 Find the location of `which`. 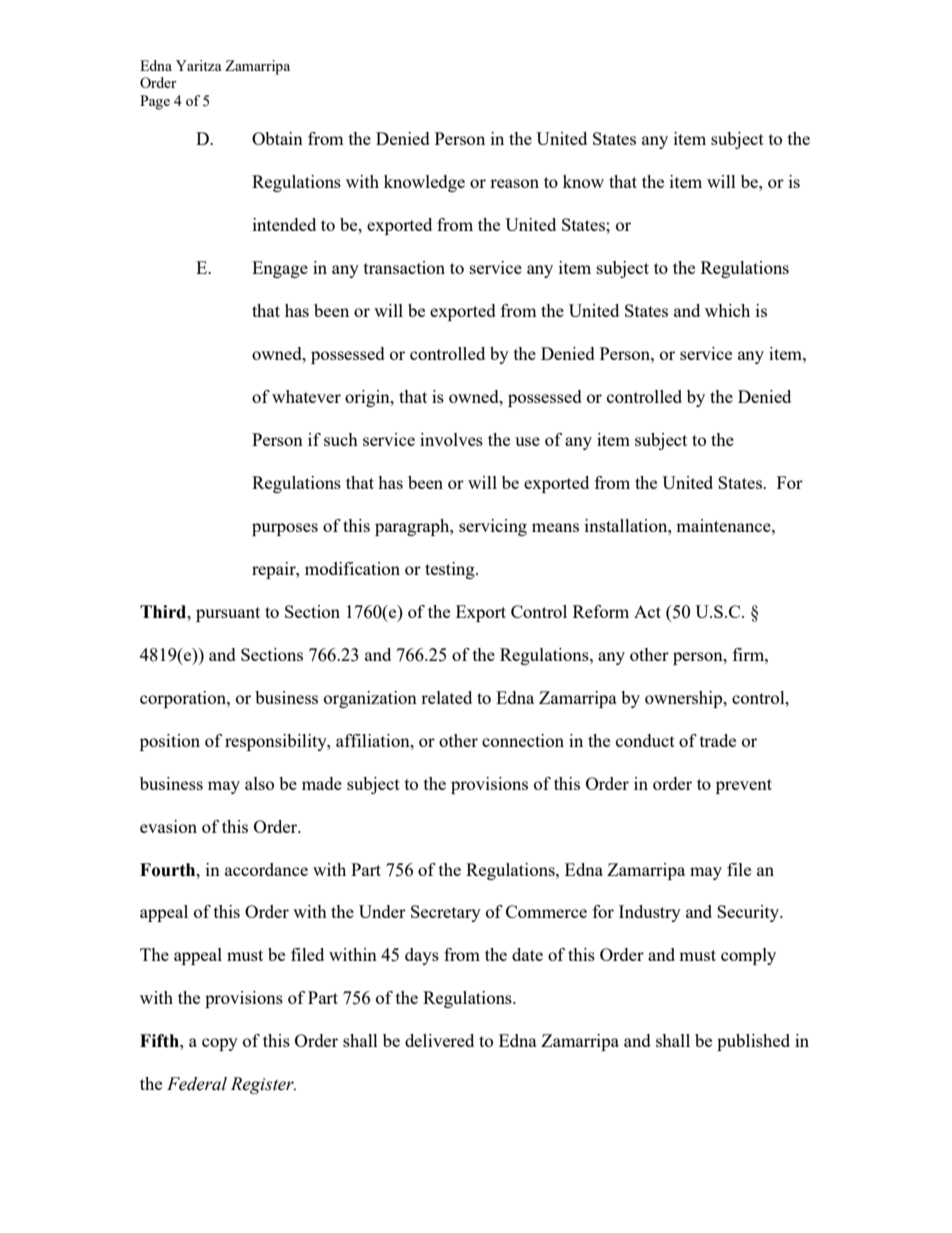

which is located at coordinates (727, 310).
